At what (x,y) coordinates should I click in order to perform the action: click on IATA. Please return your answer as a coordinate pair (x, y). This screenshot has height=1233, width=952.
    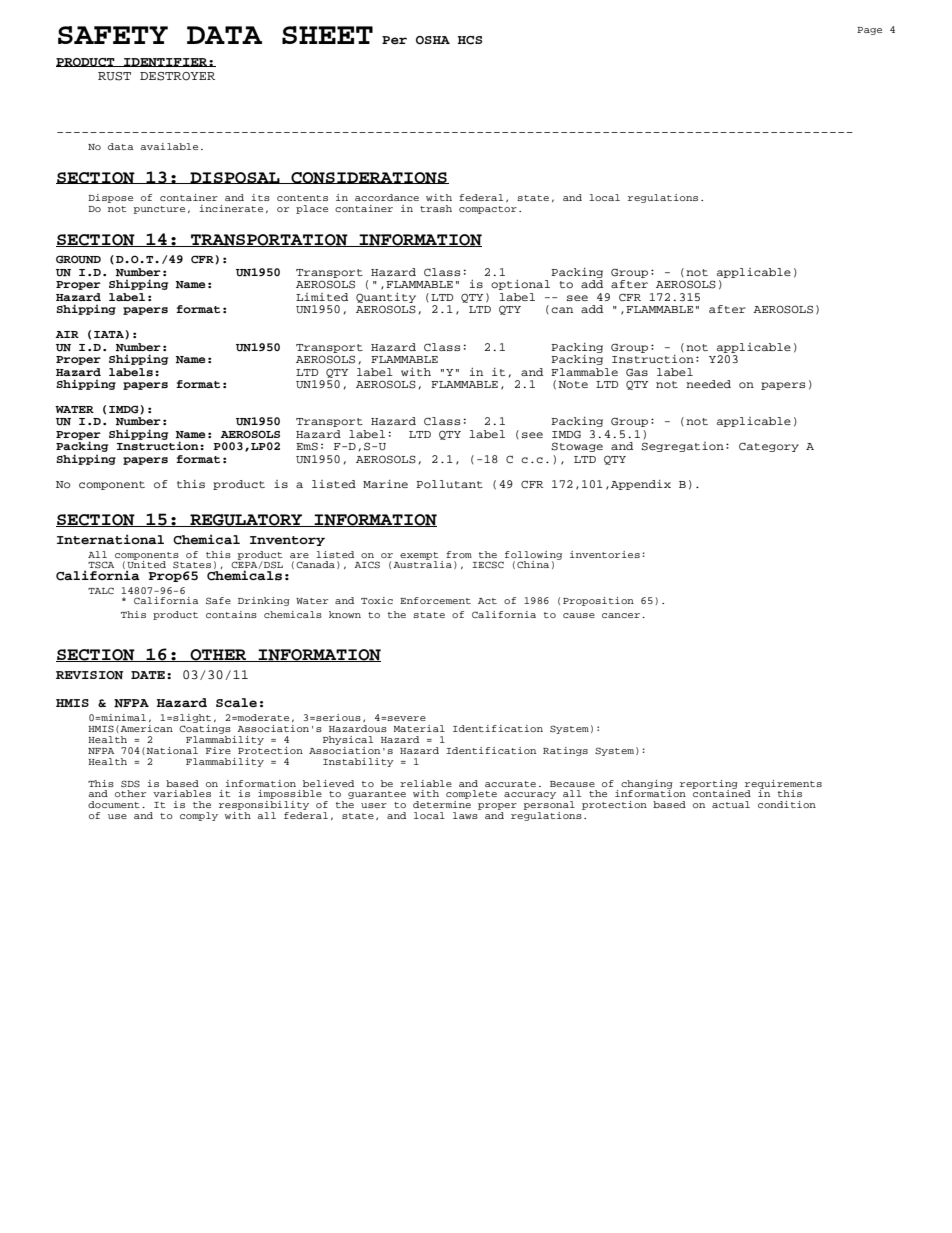
    Looking at the image, I should click on (110, 334).
